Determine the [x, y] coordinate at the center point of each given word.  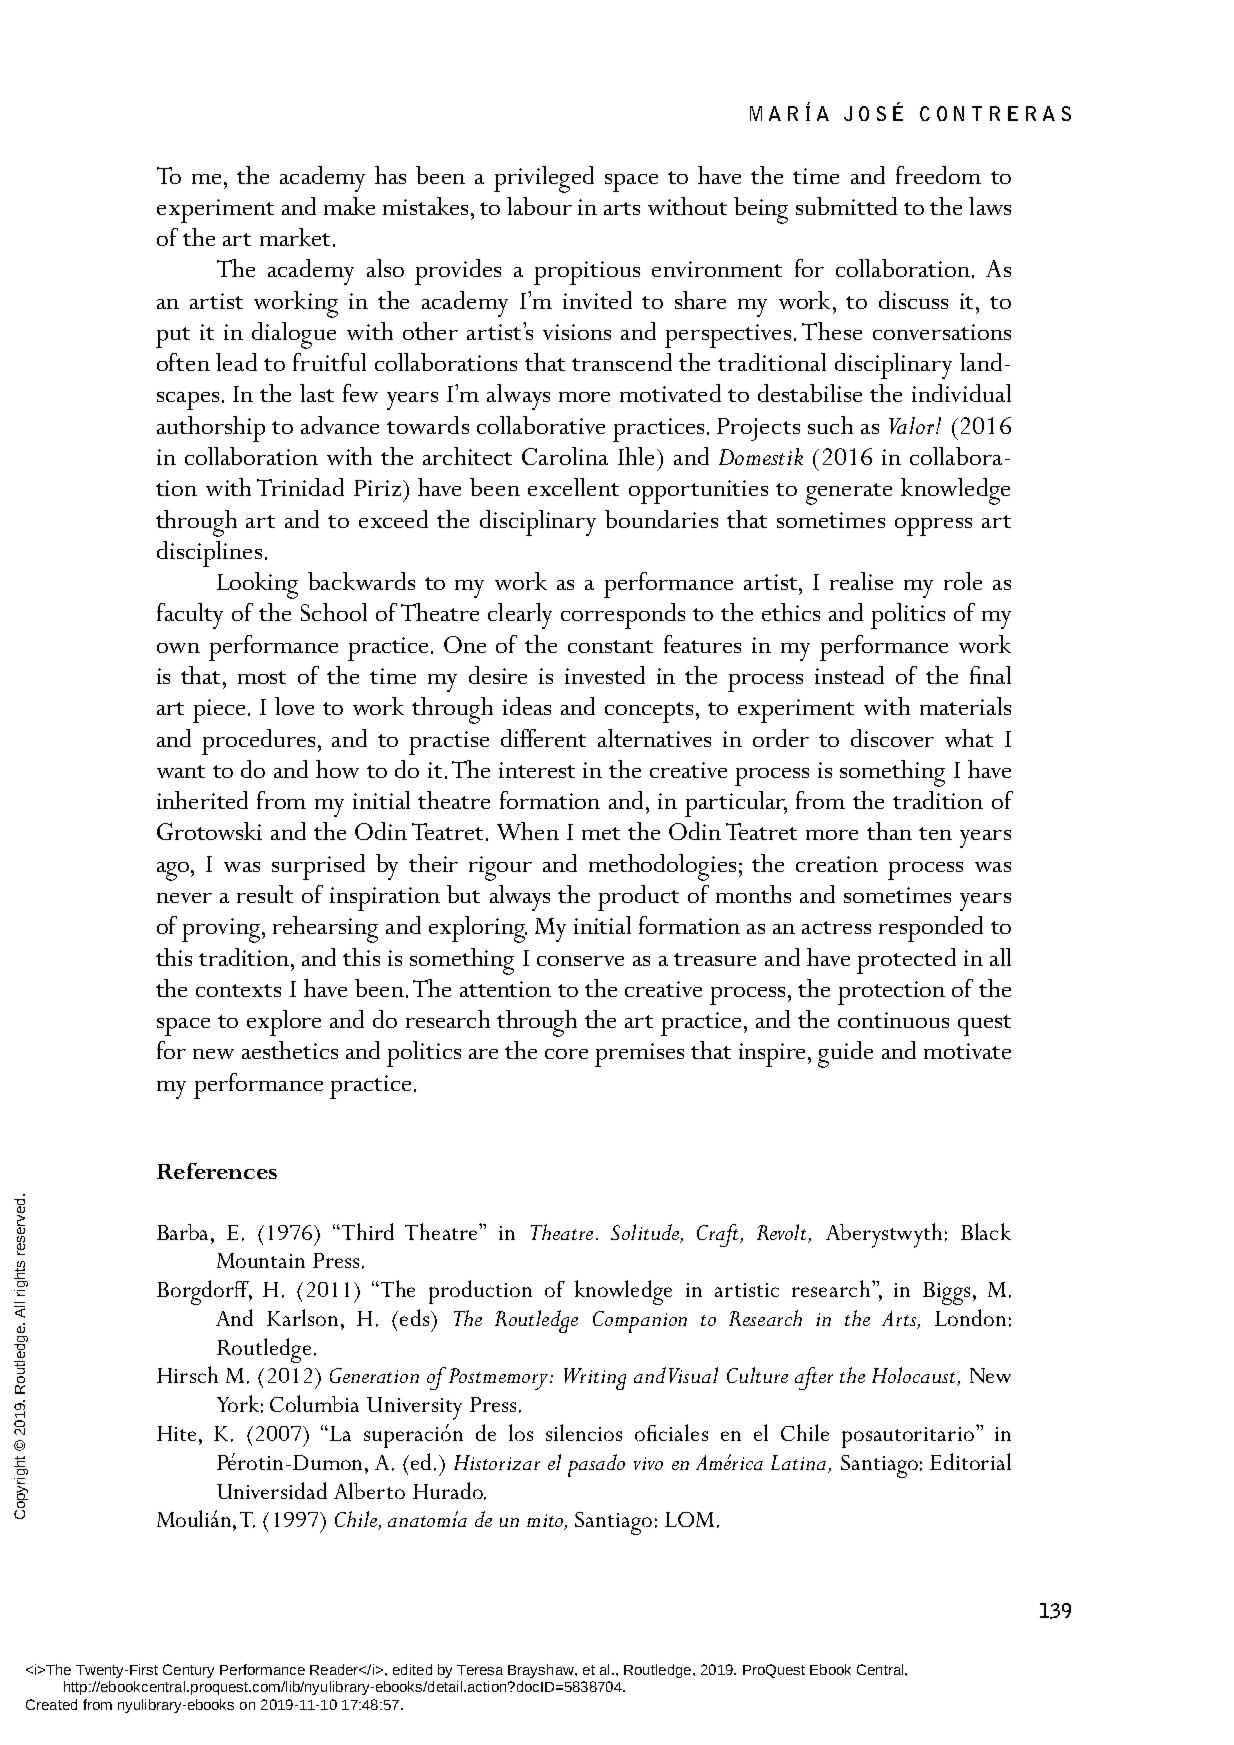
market [295, 237]
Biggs [946, 1293]
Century [188, 1671]
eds [416, 1317]
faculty [190, 616]
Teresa [480, 1670]
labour [539, 206]
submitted [846, 206]
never [184, 898]
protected [906, 961]
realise [861, 581]
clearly [520, 616]
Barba [184, 1232]
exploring [478, 929]
